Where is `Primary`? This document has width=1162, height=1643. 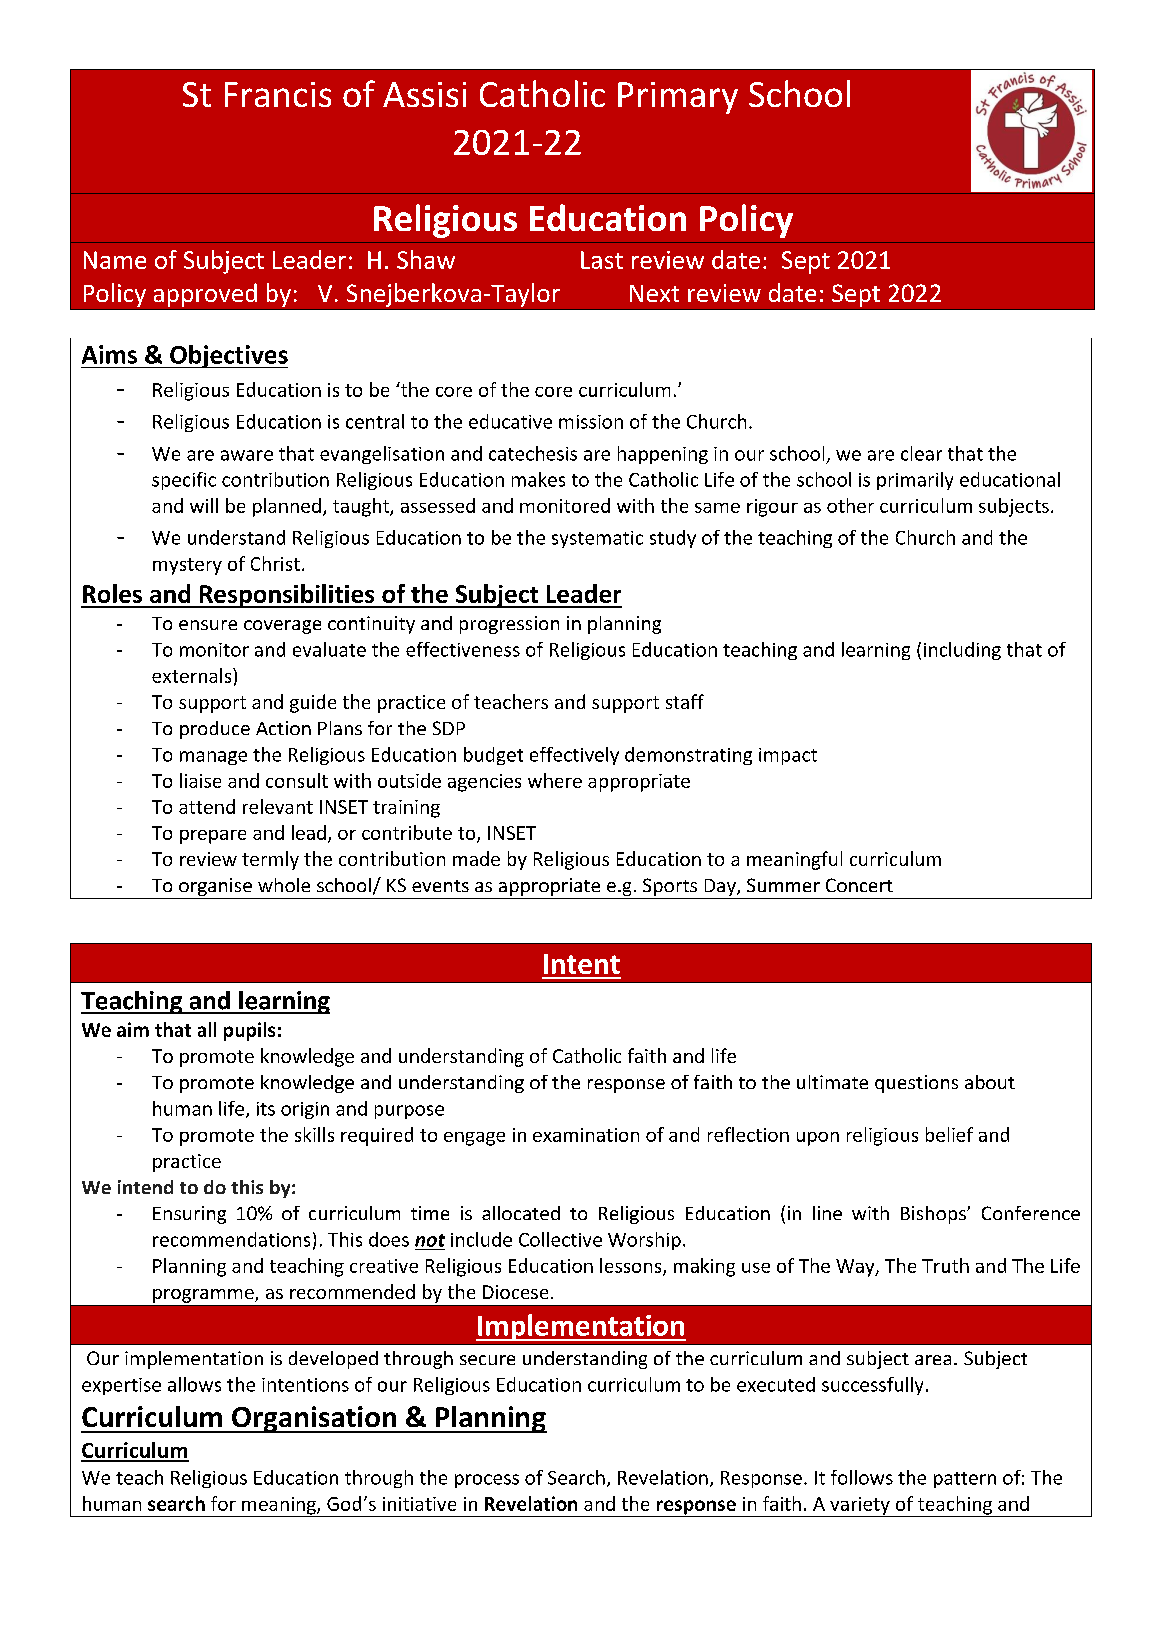 Primary is located at coordinates (678, 98).
